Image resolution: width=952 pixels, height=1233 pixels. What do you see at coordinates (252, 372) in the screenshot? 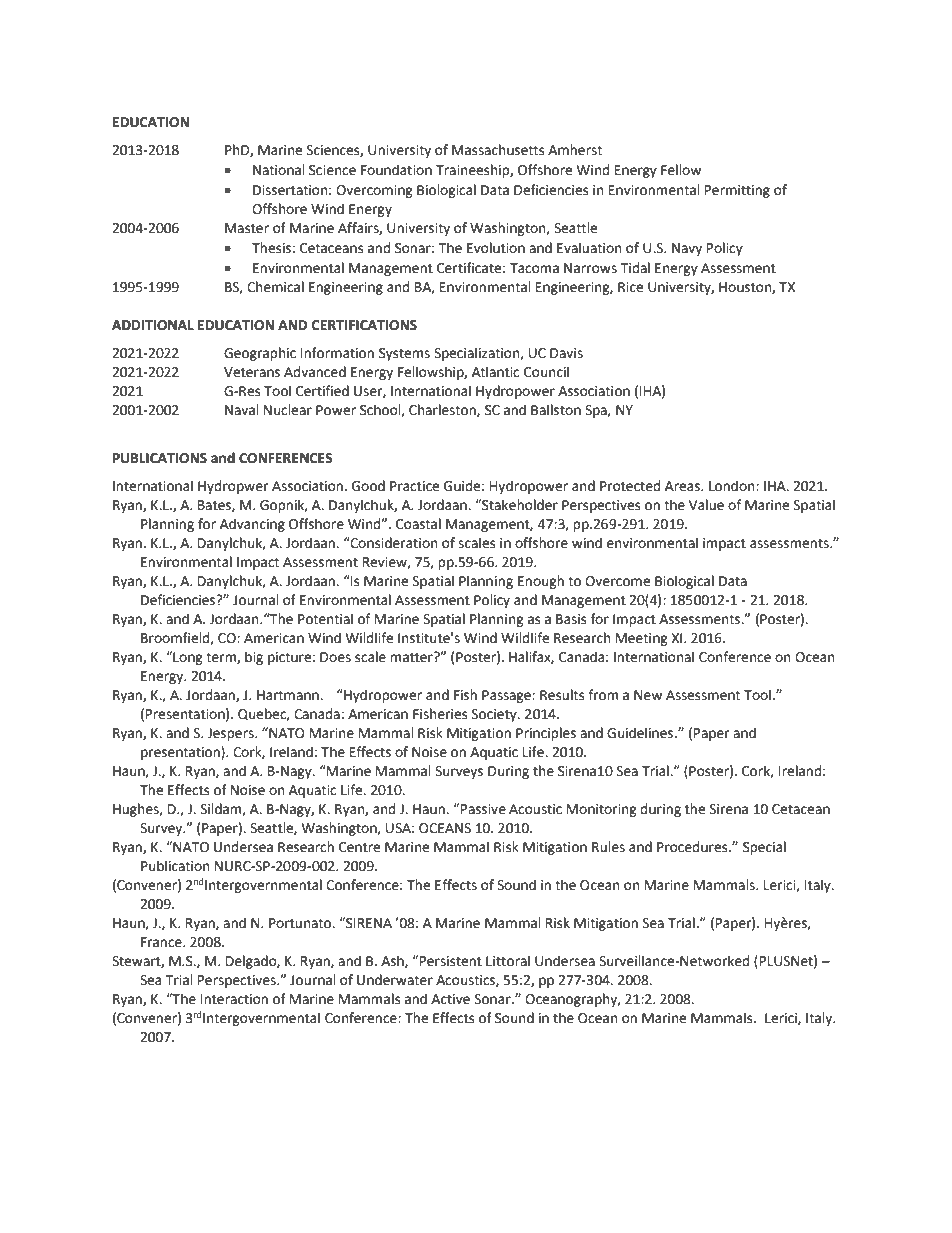
I see `Veterans` at bounding box center [252, 372].
